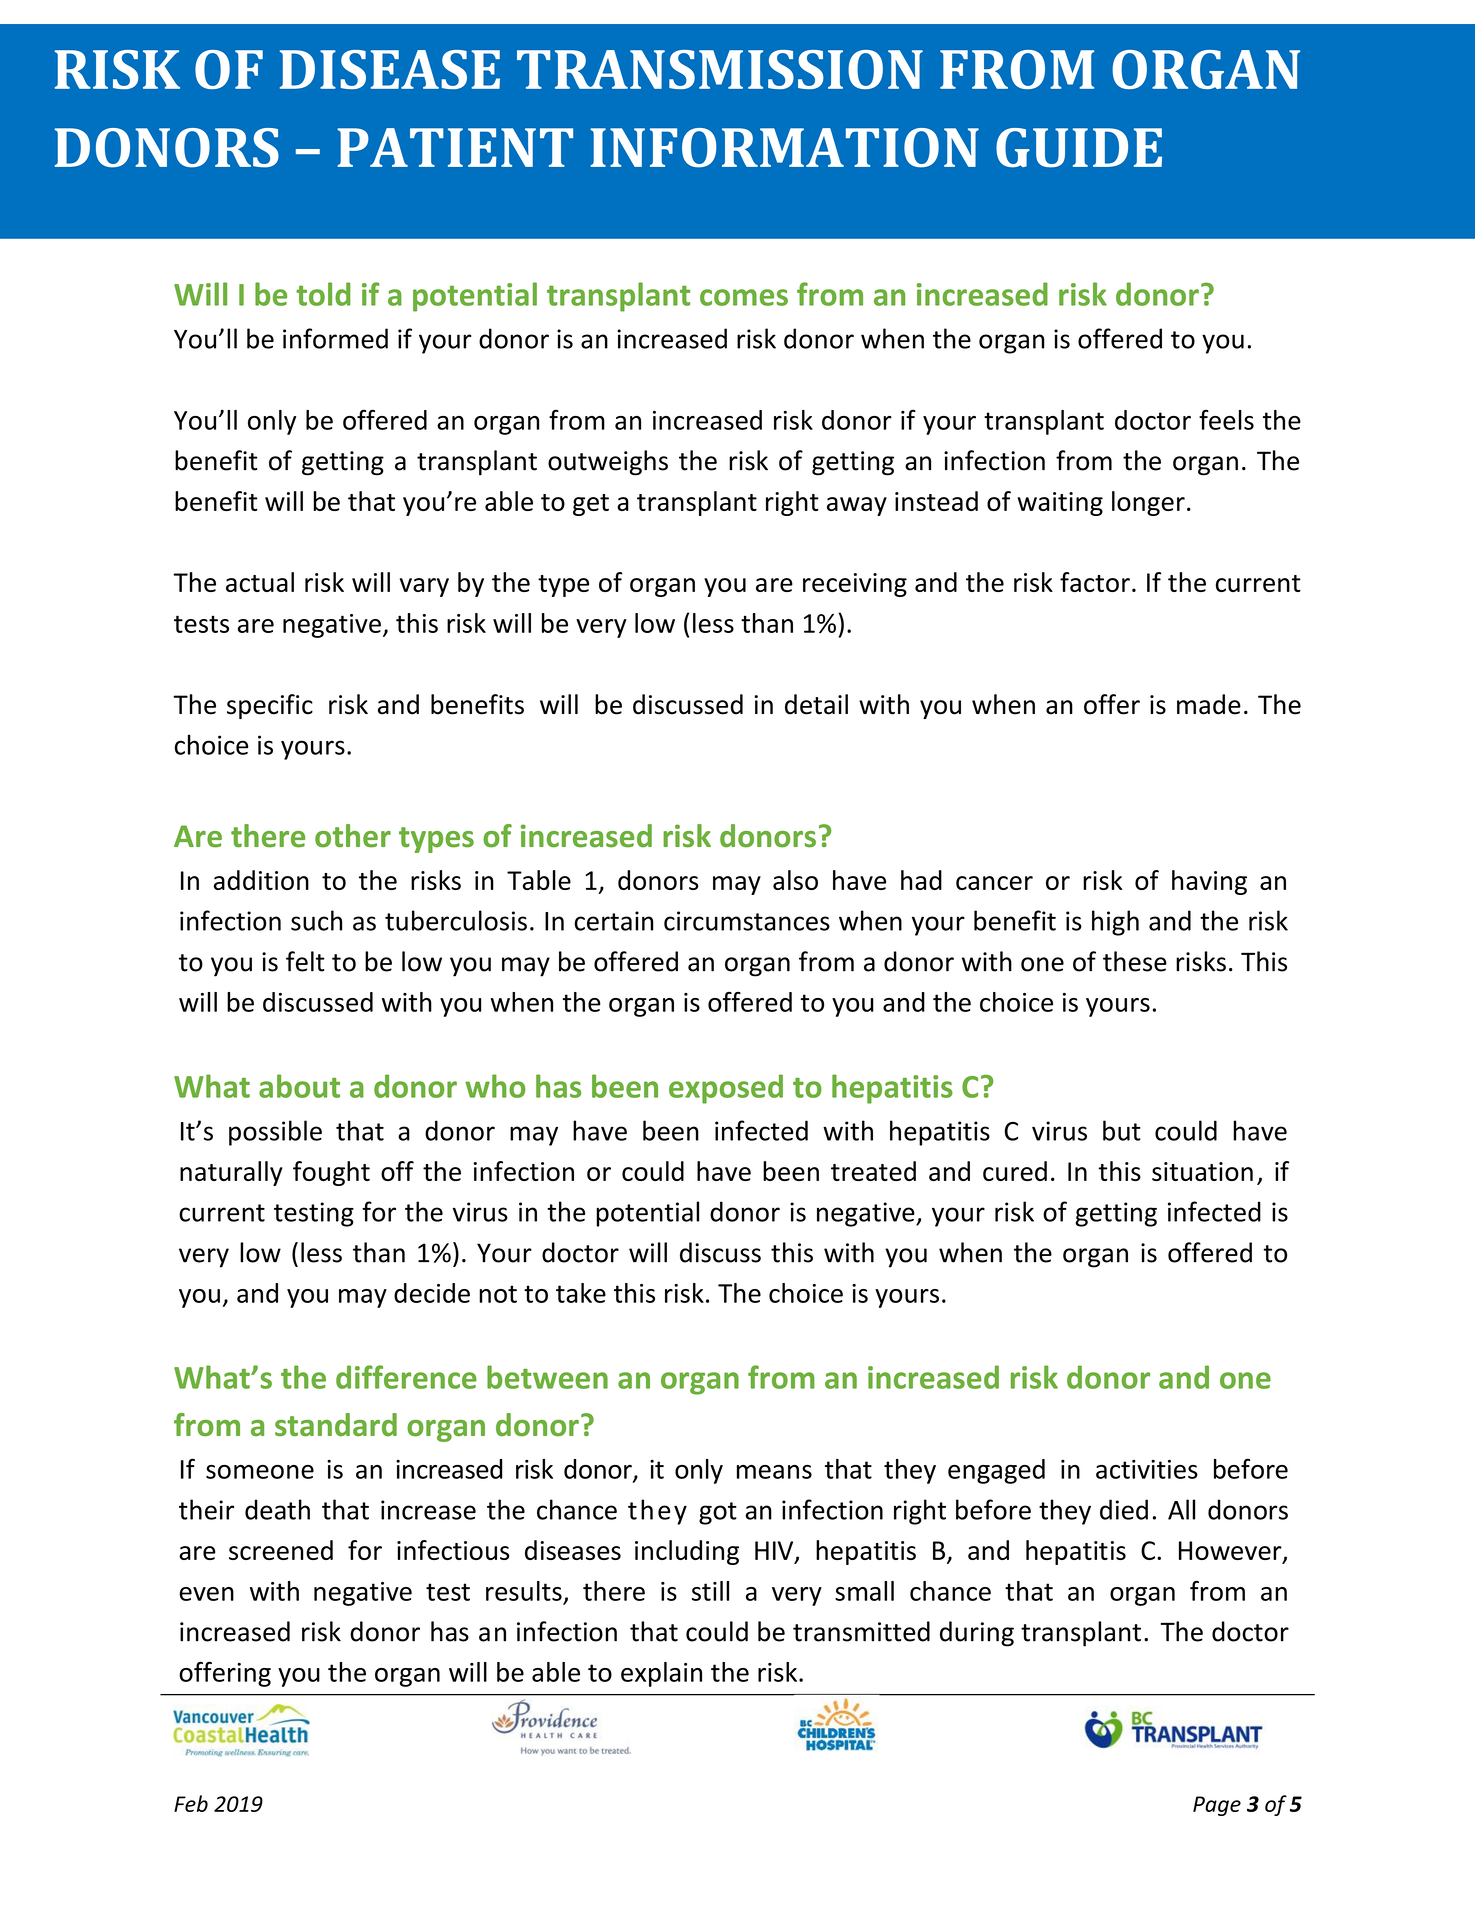  Describe the element at coordinates (191, 1803) in the screenshot. I see `Feb` at that location.
